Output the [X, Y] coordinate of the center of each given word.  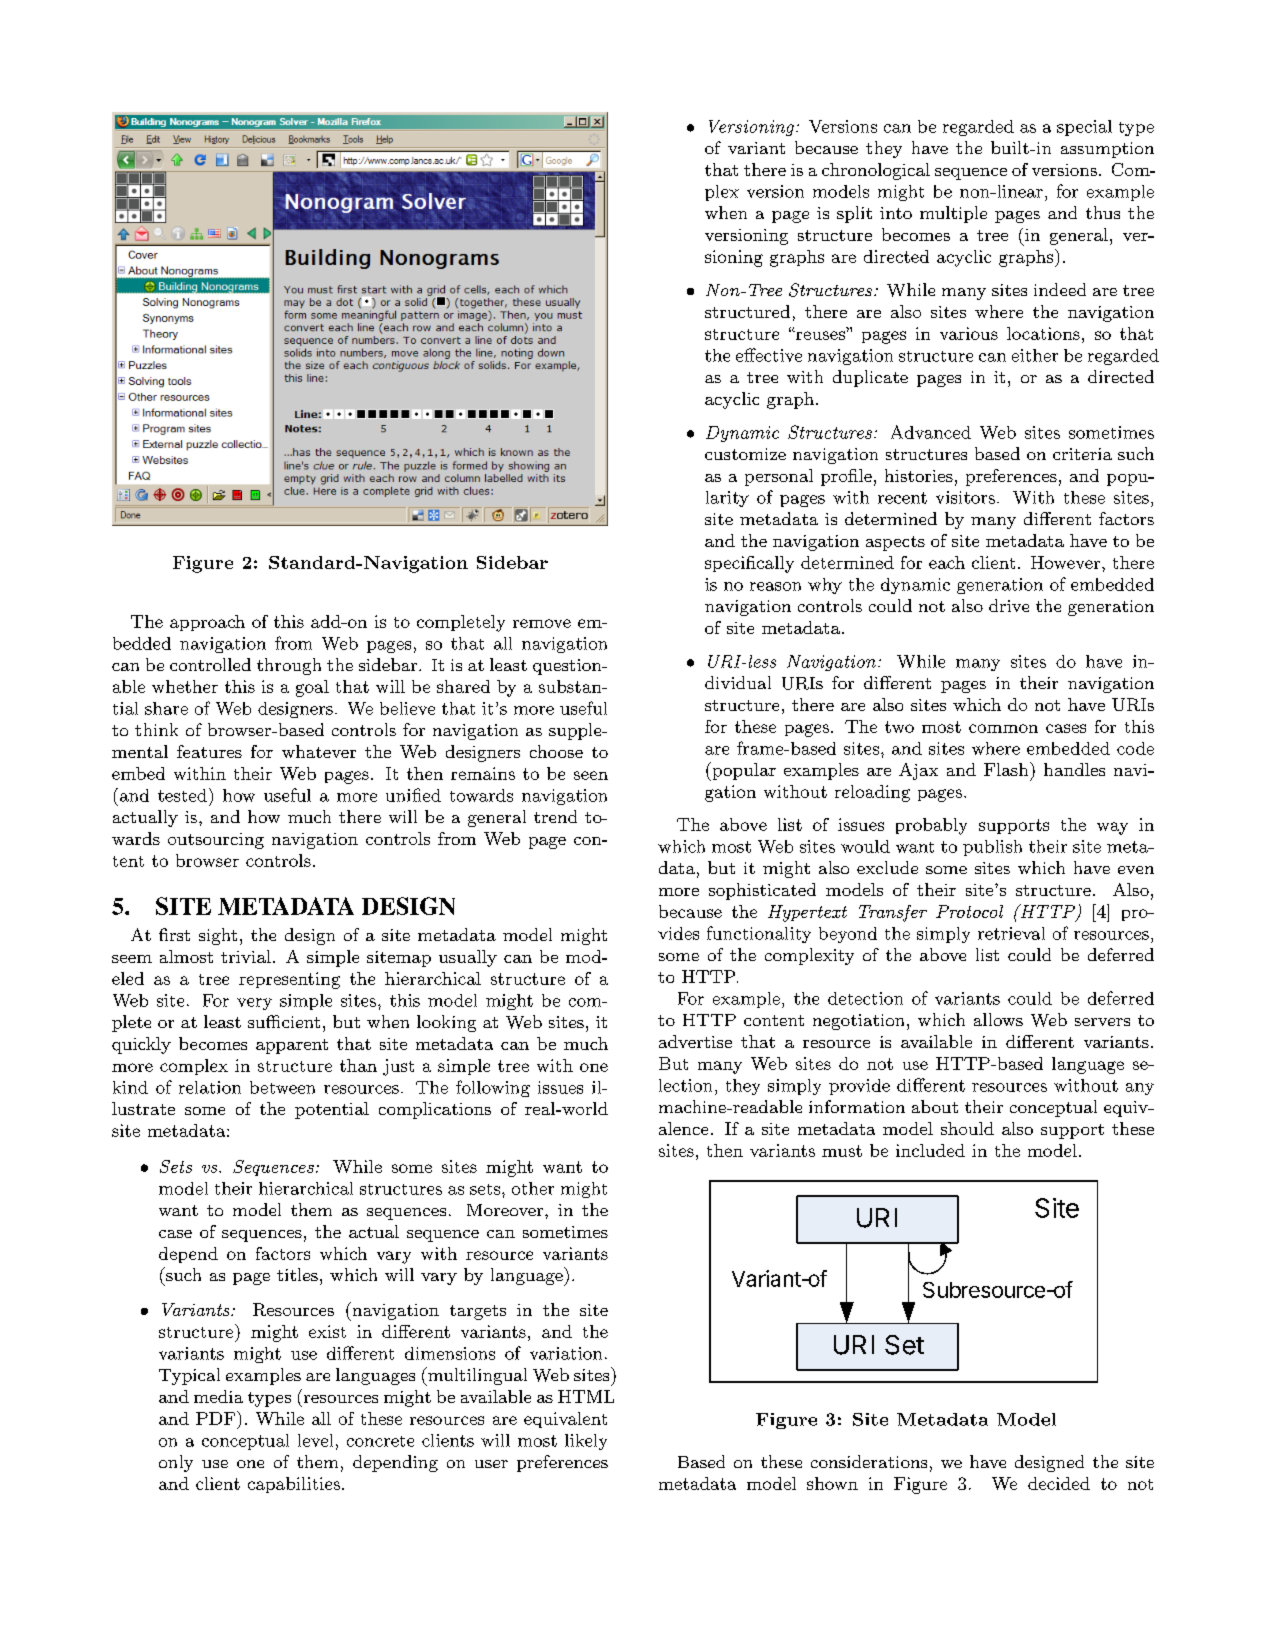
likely [586, 1442]
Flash [1007, 769]
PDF [215, 1418]
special [1084, 128]
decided [1059, 1483]
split [854, 214]
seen [591, 775]
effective [769, 355]
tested [182, 795]
